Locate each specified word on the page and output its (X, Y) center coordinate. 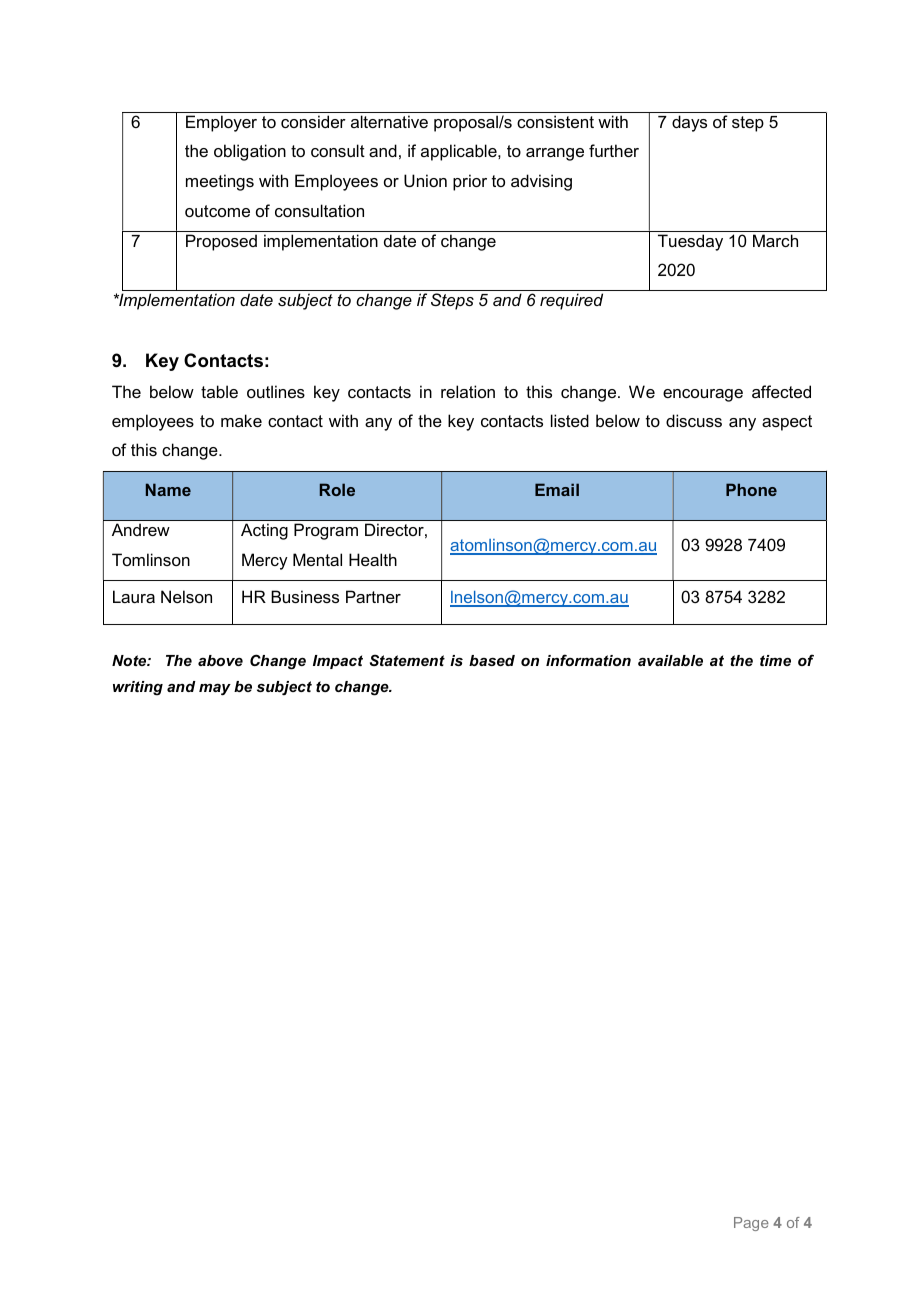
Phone (751, 489)
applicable (460, 152)
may (215, 690)
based (492, 660)
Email (557, 489)
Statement (407, 660)
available (670, 660)
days (689, 123)
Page (751, 1224)
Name (168, 489)
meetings (220, 182)
